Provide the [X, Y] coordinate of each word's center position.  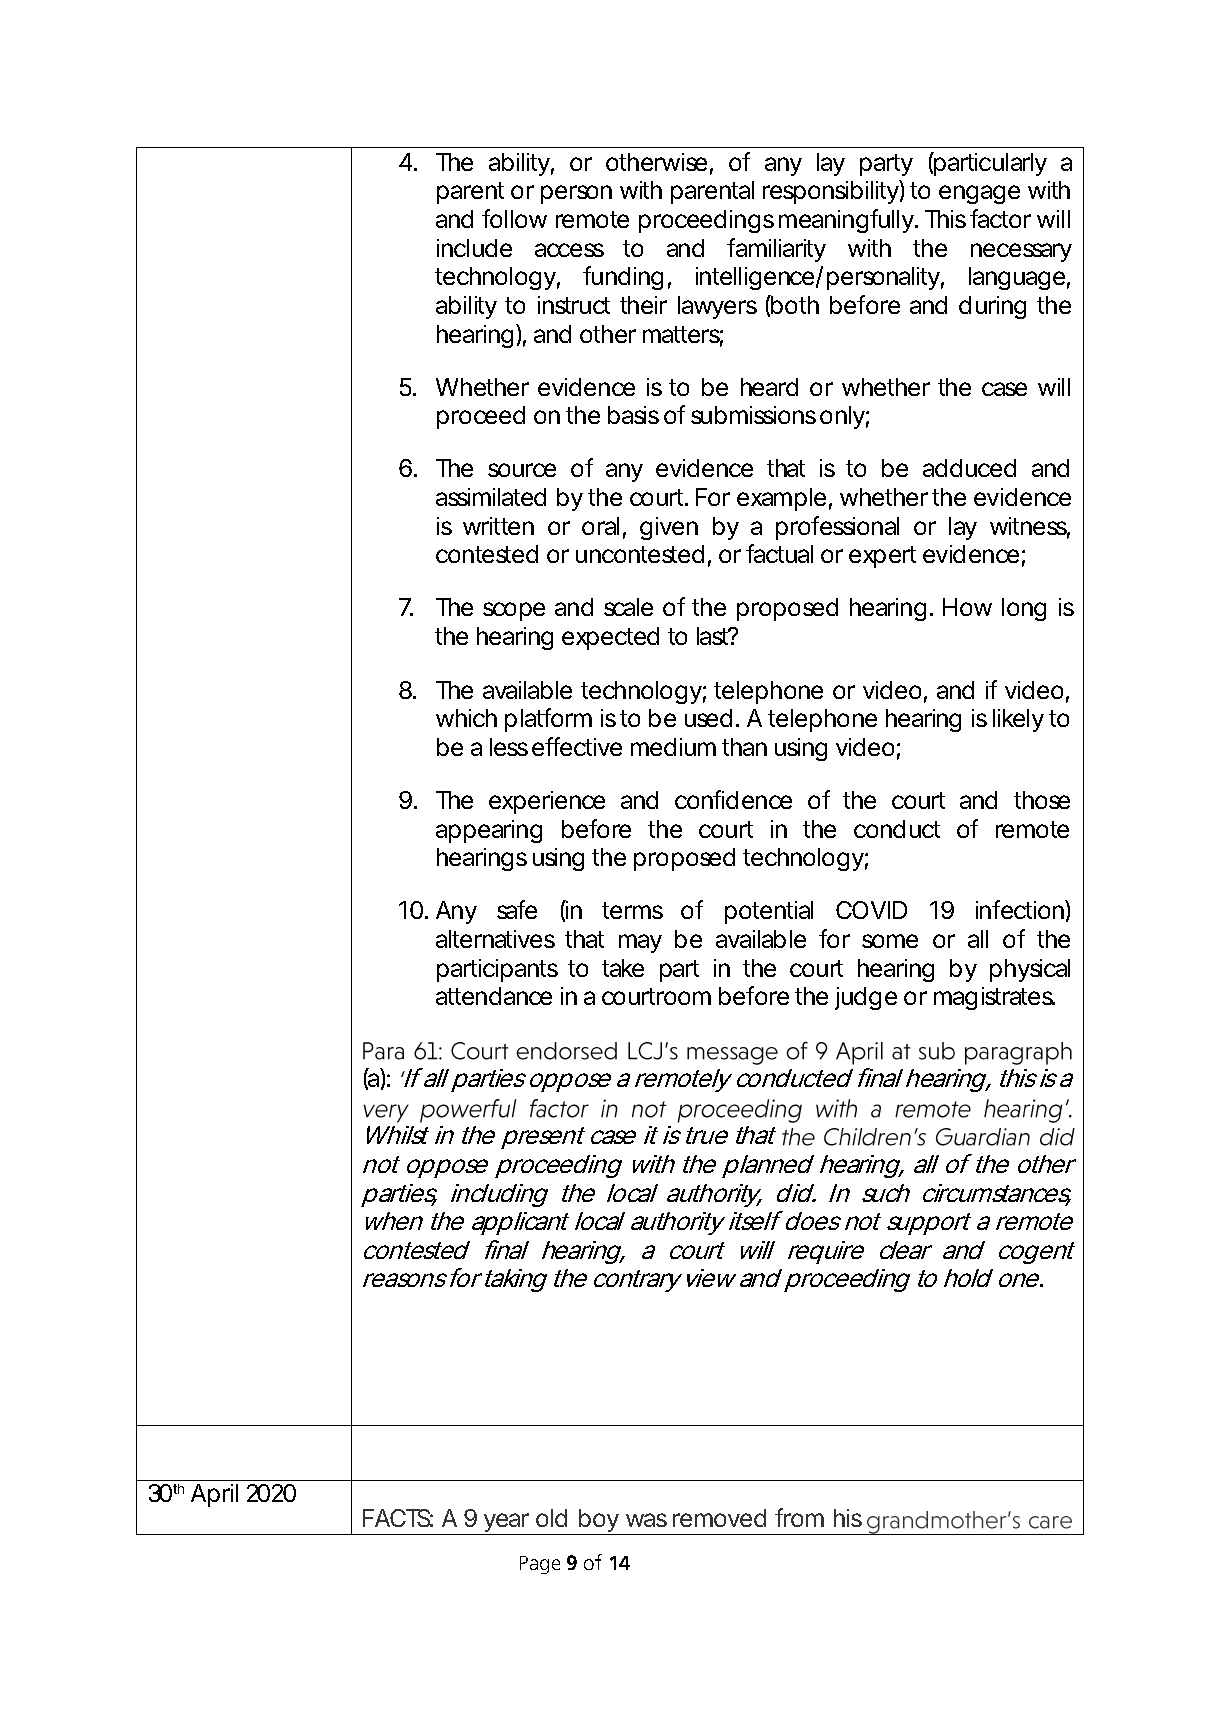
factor [1000, 218]
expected [610, 638]
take [623, 968]
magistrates [994, 998]
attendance [494, 996]
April [214, 1495]
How [967, 607]
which [466, 718]
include [474, 248]
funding [623, 278]
